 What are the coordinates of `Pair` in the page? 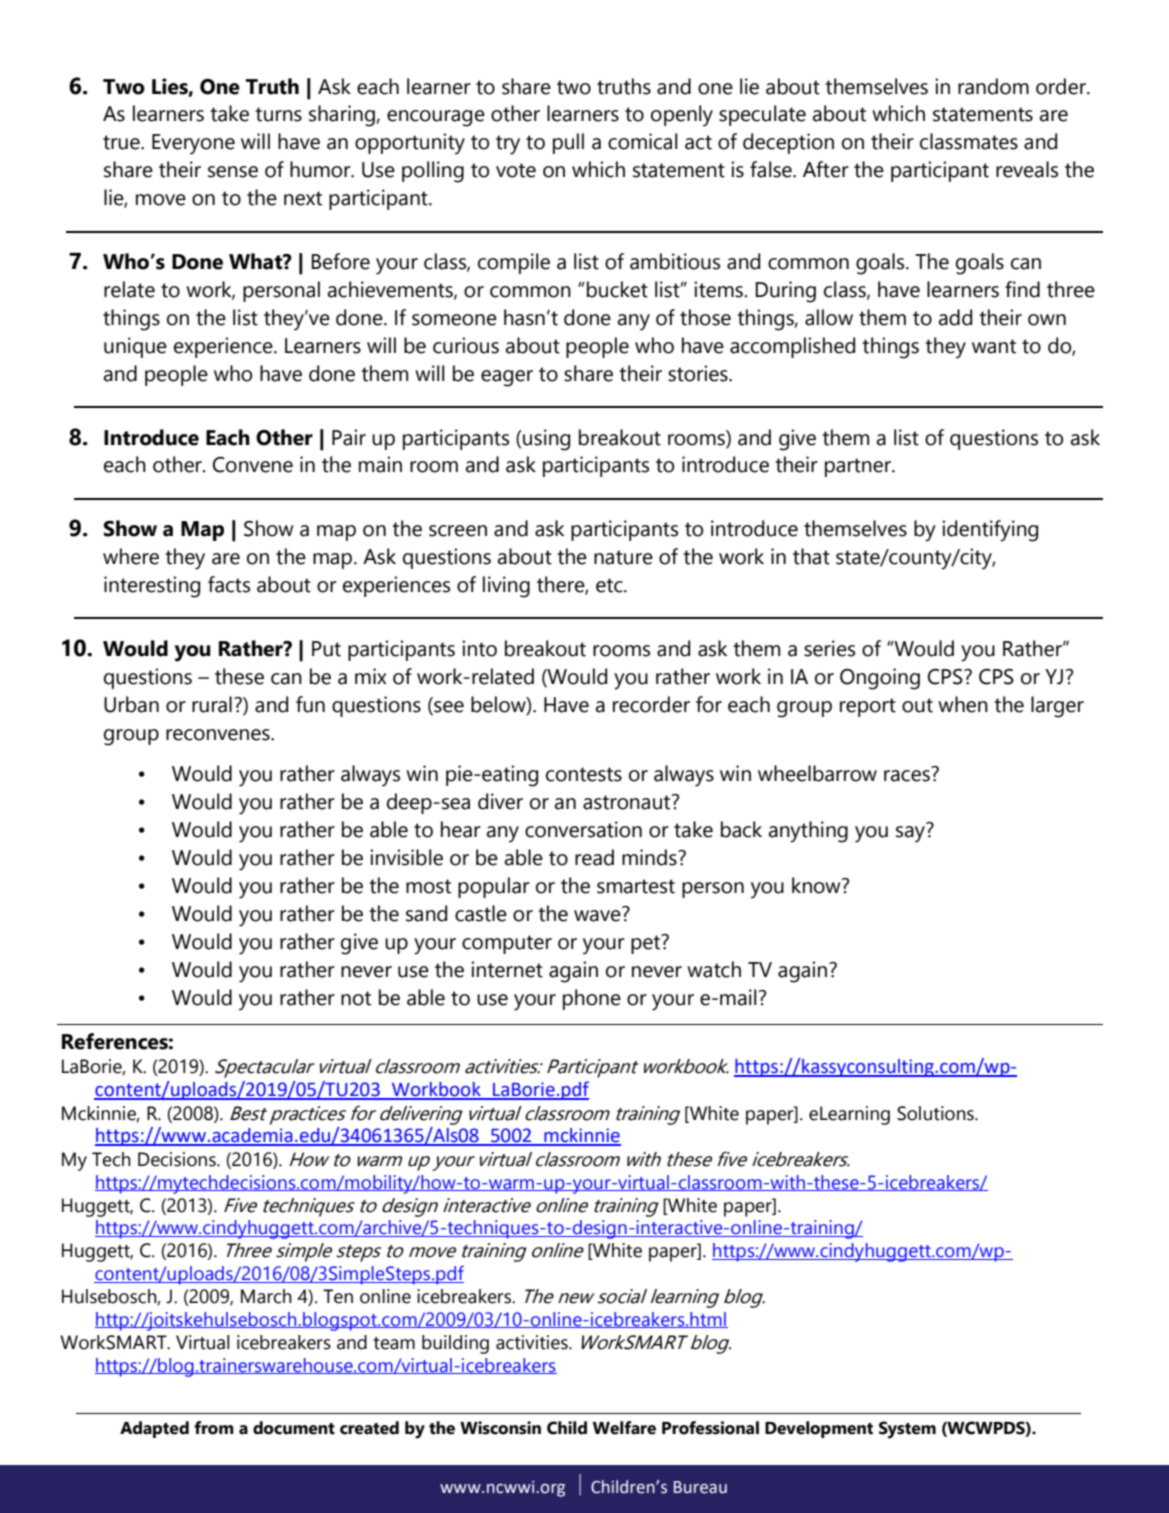 It's located at (349, 437).
